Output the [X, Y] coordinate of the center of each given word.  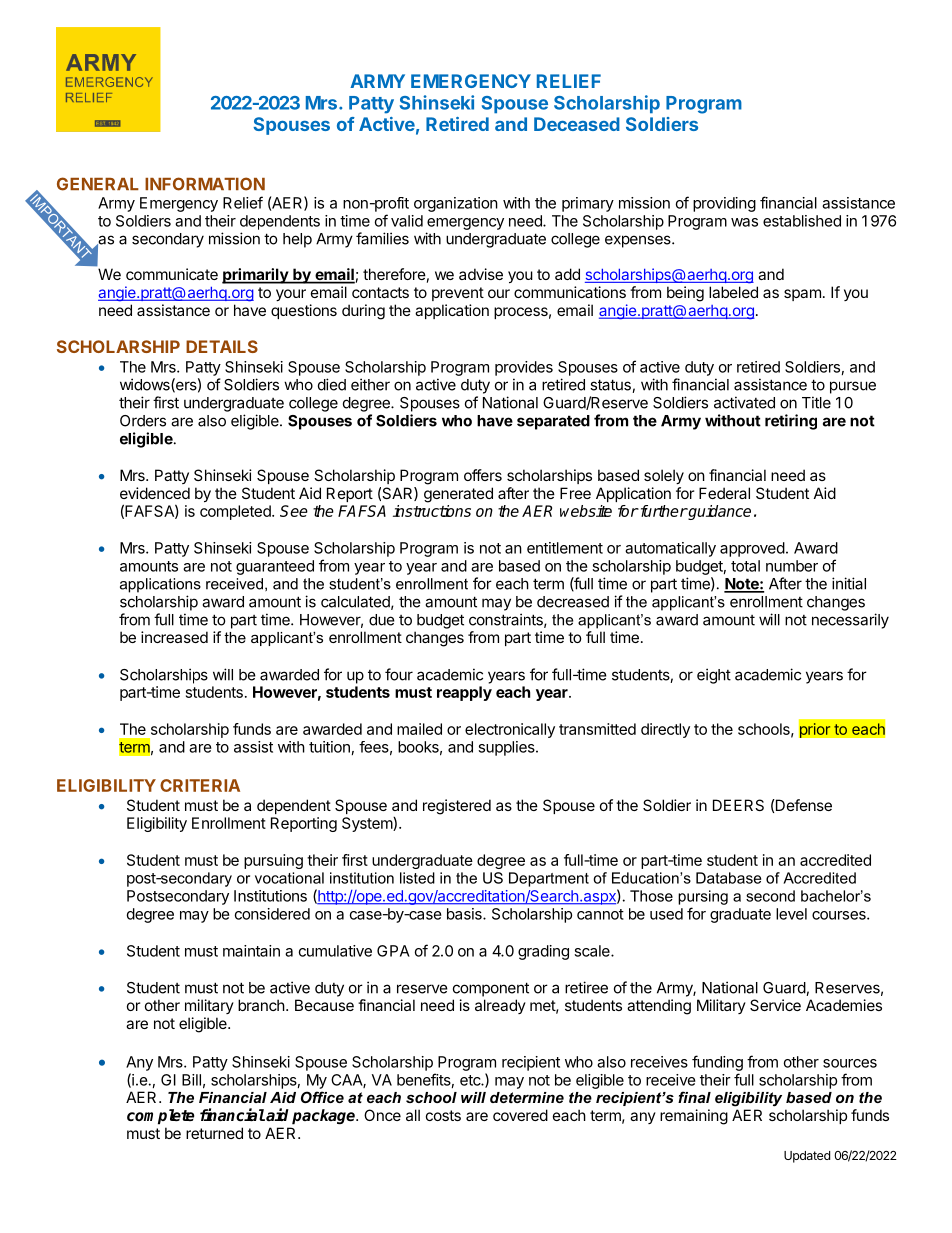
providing [724, 204]
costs [443, 1115]
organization [456, 204]
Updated [807, 1157]
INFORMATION [205, 184]
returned [214, 1133]
